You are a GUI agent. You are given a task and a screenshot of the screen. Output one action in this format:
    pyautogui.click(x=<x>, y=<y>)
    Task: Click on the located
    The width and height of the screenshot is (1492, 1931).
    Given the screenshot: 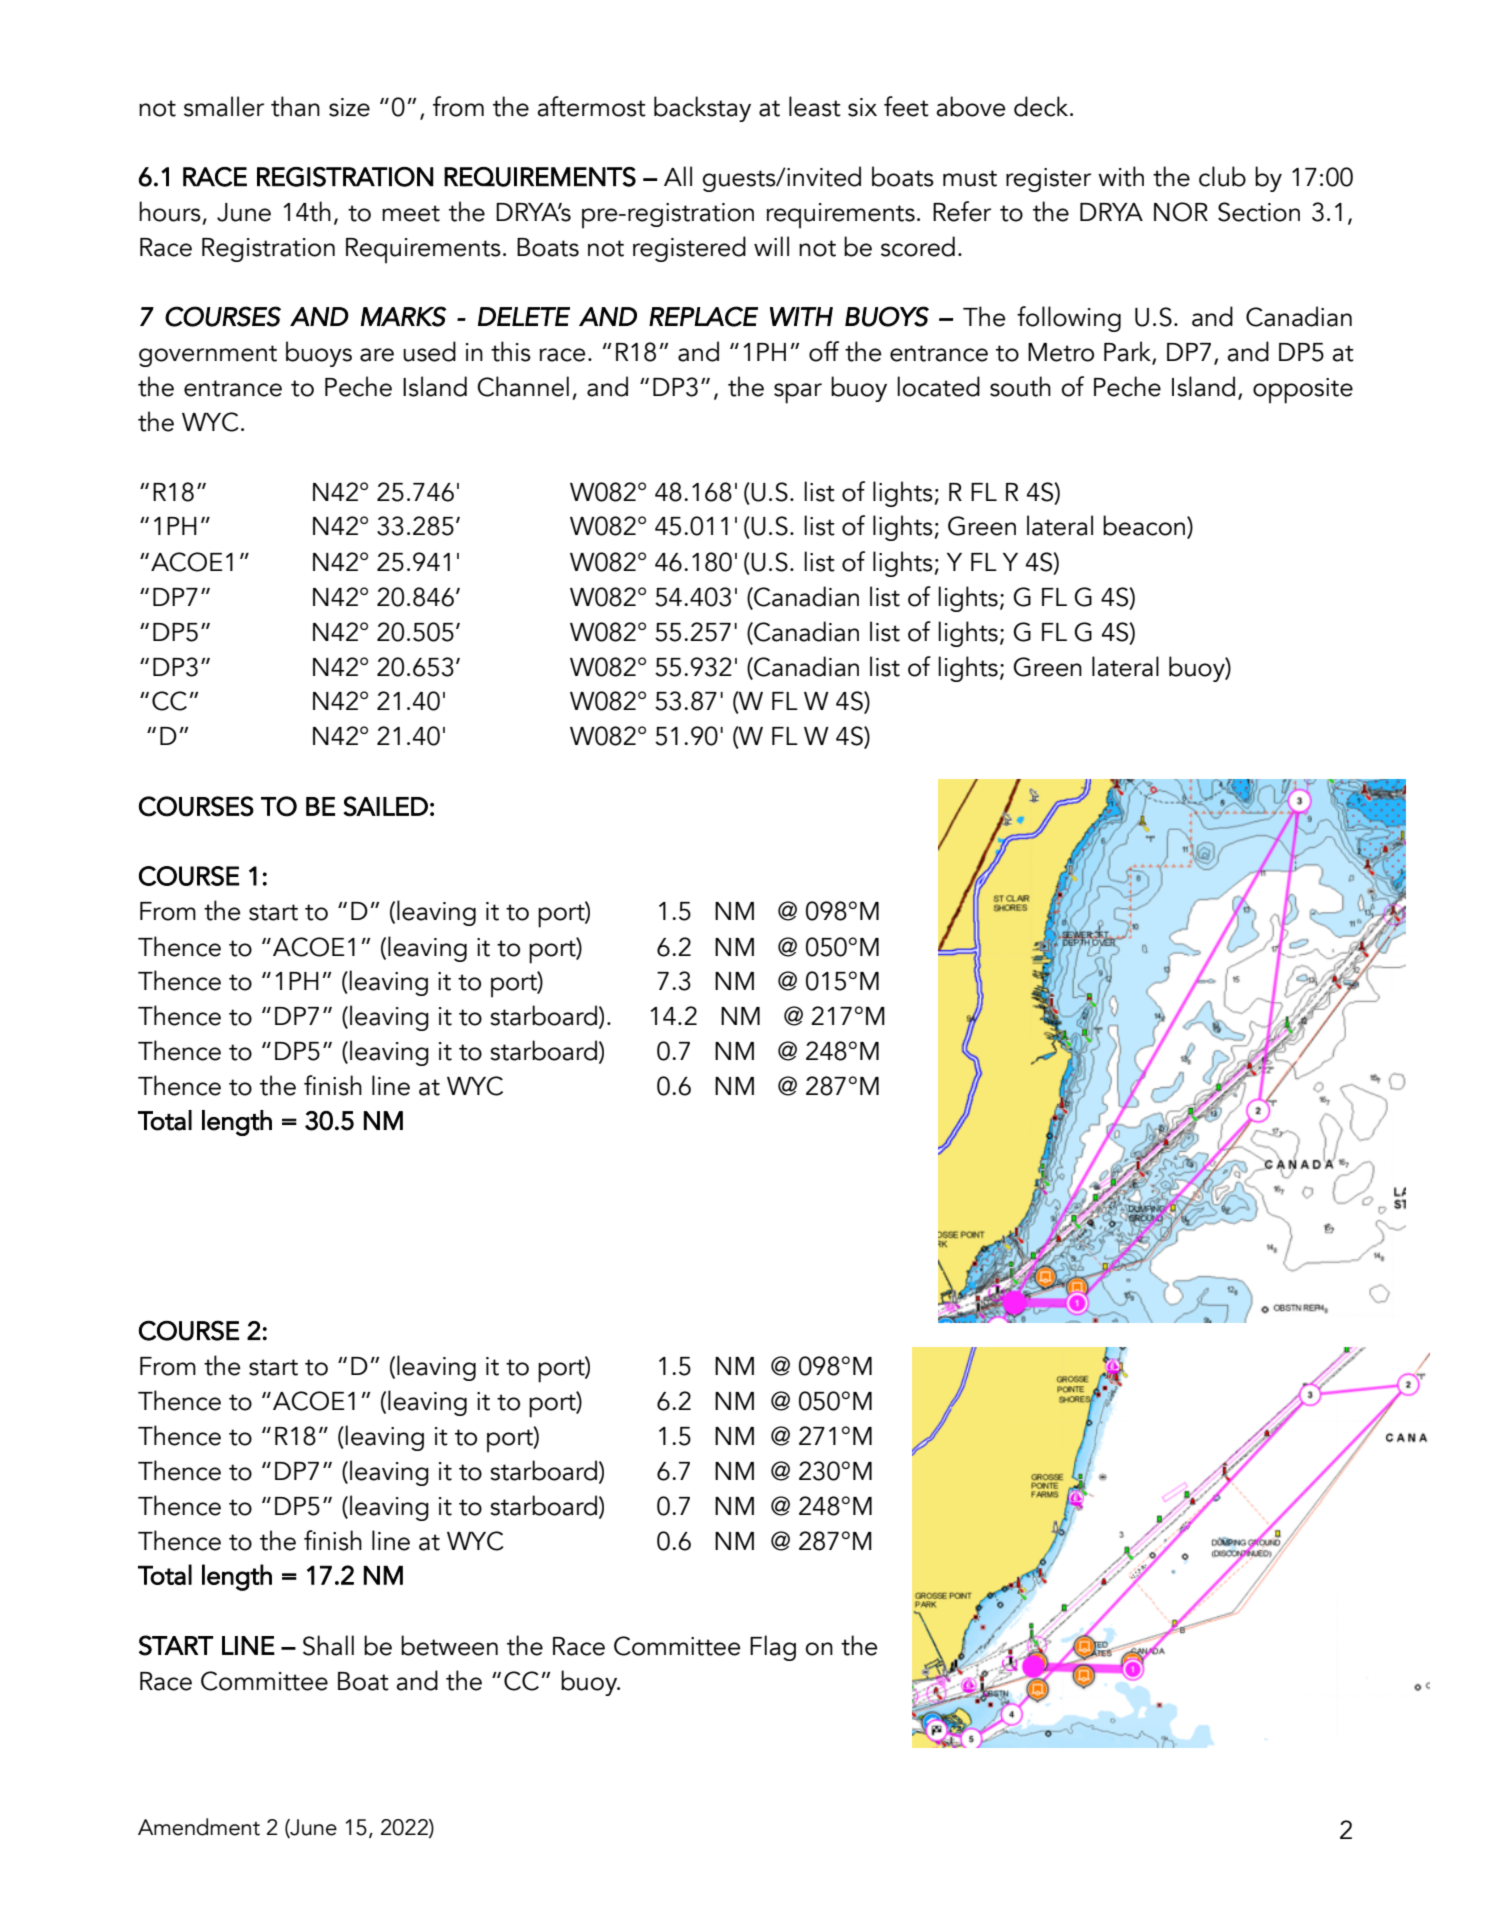 What is the action you would take?
    pyautogui.click(x=938, y=386)
